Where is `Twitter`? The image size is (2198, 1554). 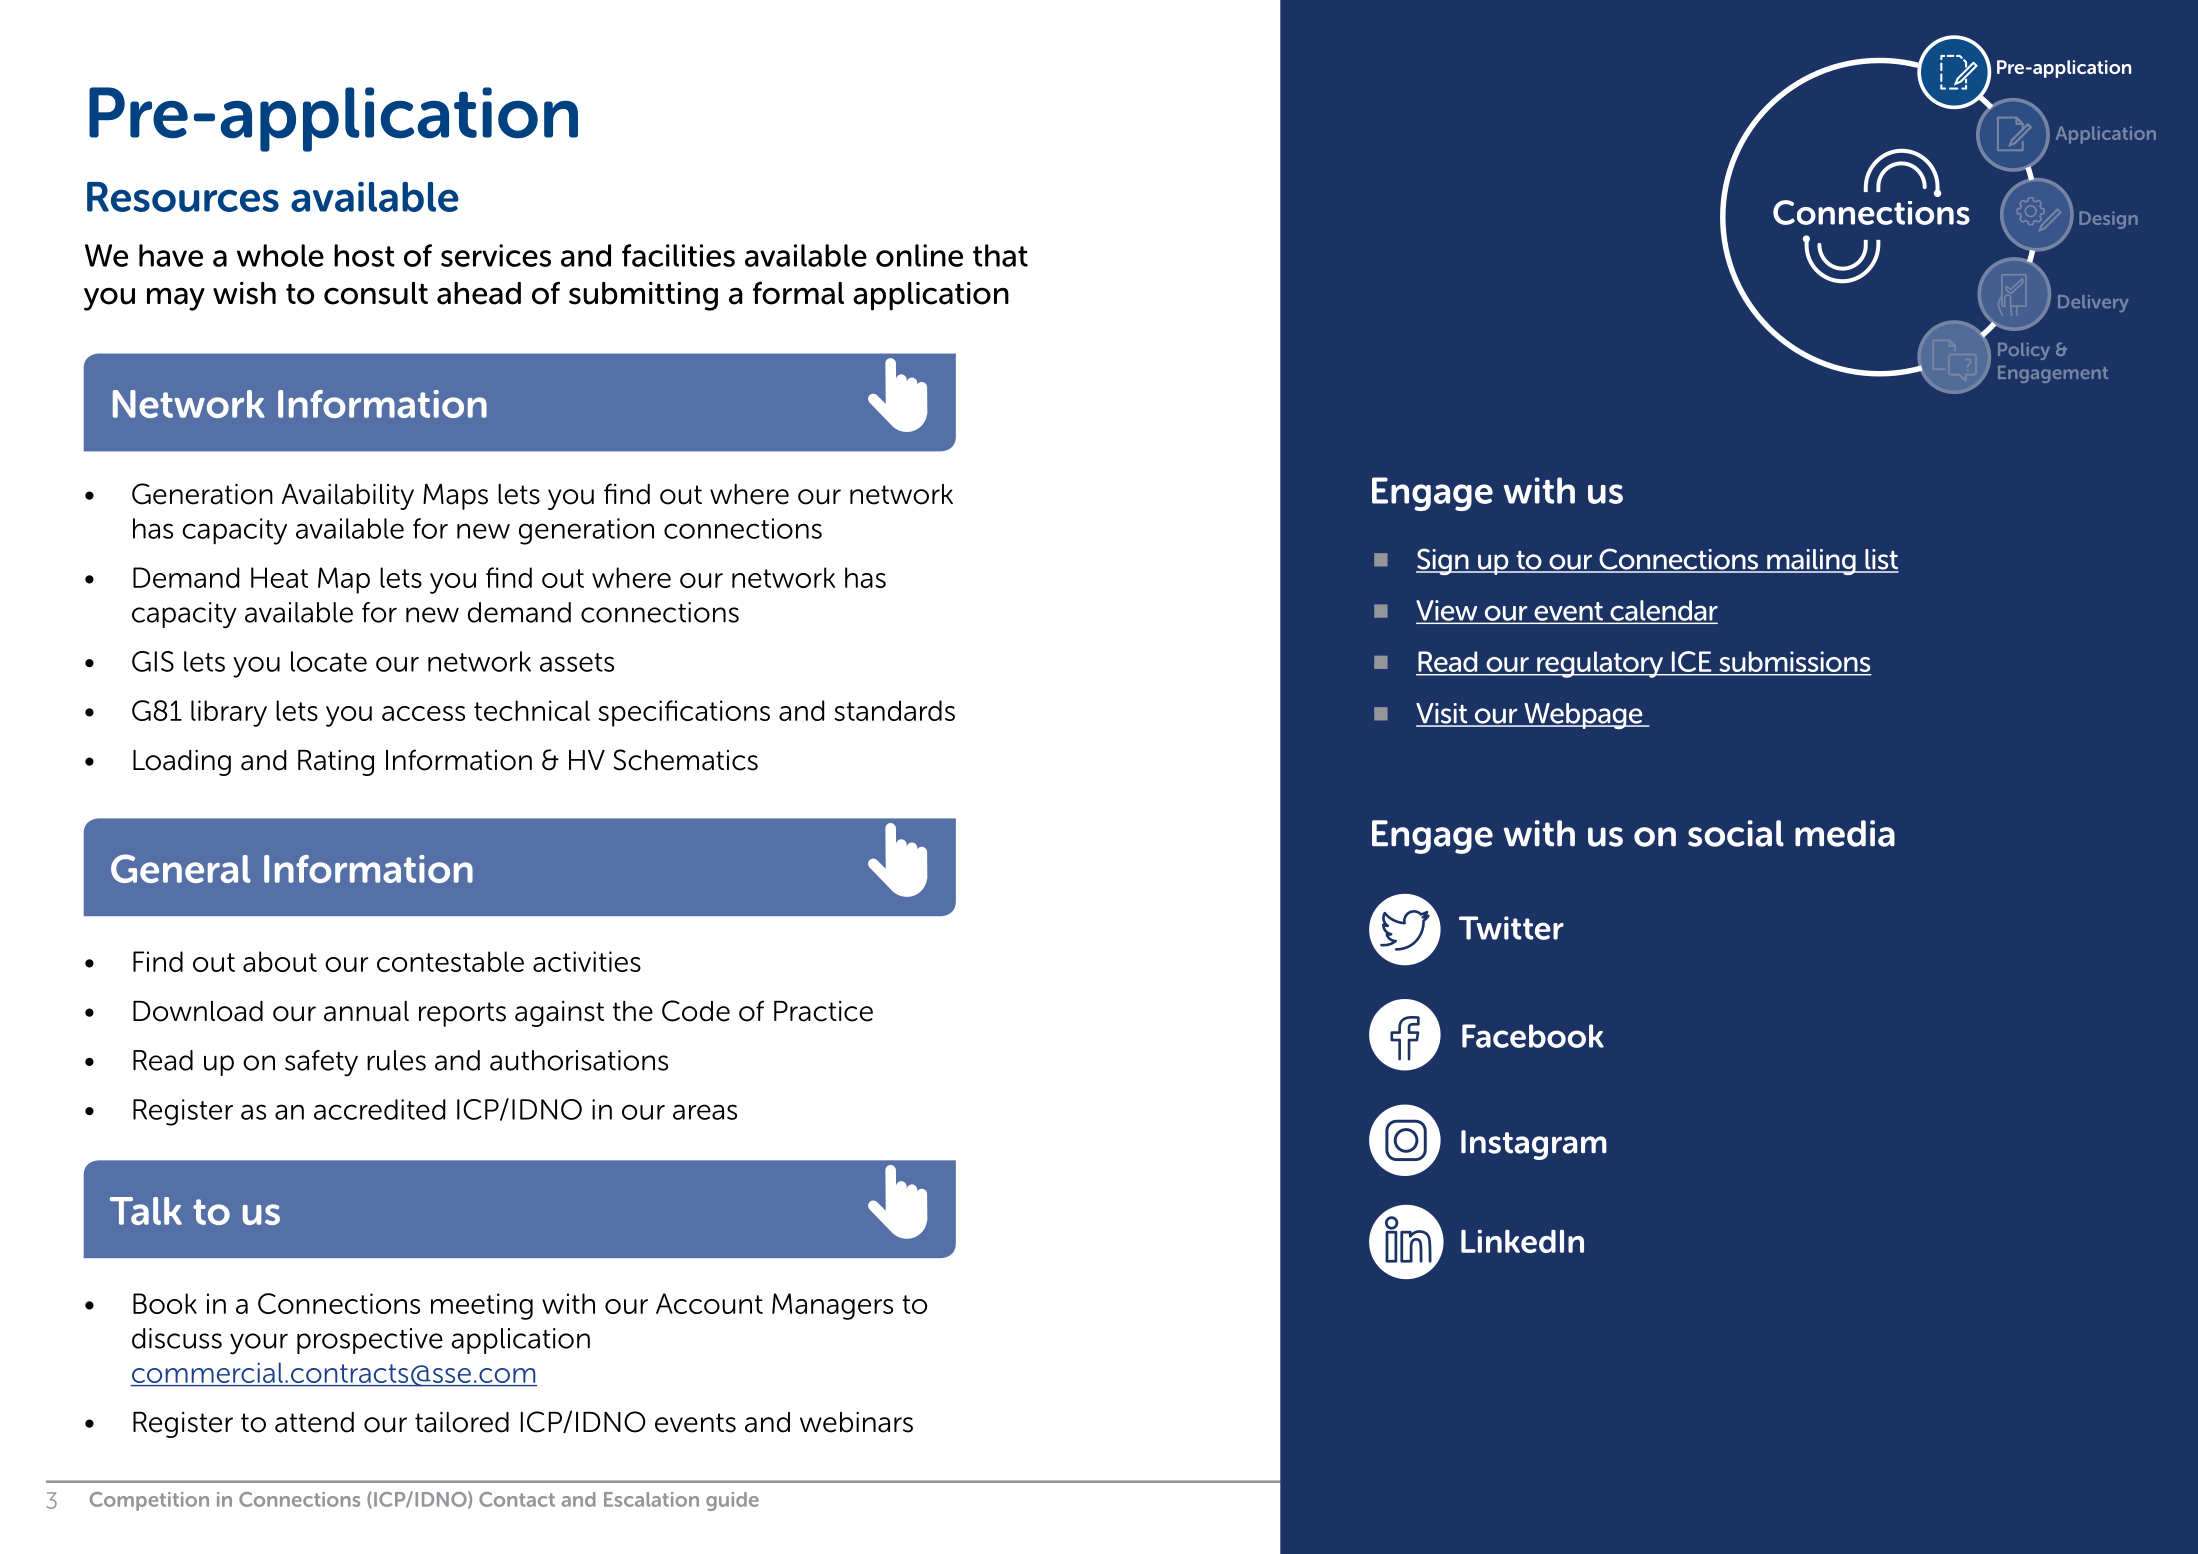 Twitter is located at coordinates (1511, 928).
